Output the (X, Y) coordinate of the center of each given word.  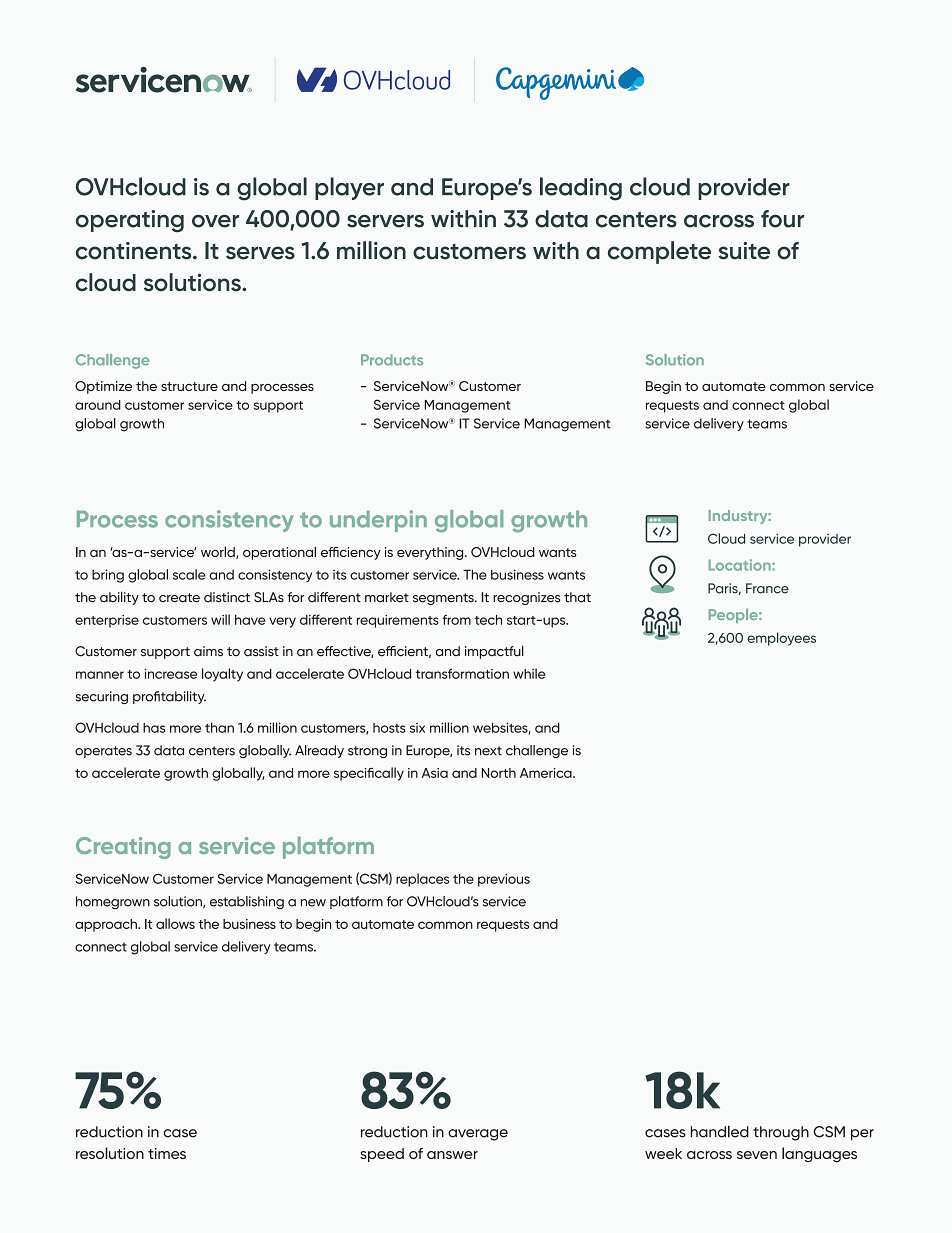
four (782, 219)
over (215, 221)
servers (385, 221)
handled (720, 1131)
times (167, 1153)
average (478, 1135)
